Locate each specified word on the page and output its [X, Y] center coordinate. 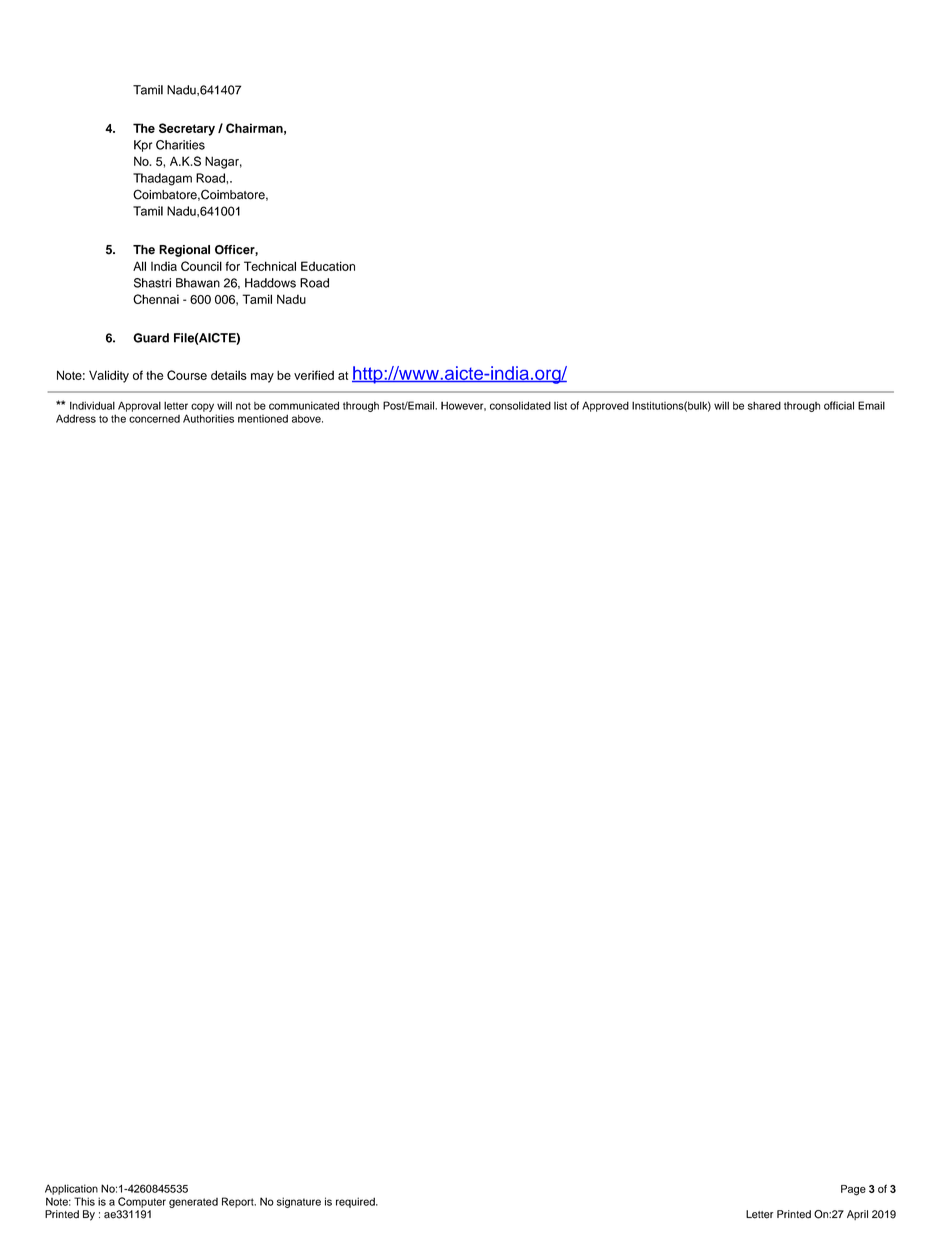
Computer [142, 1202]
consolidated [520, 405]
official [839, 405]
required [356, 1202]
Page [853, 1190]
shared [764, 405]
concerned [154, 419]
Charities [180, 145]
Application [71, 1189]
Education [328, 266]
